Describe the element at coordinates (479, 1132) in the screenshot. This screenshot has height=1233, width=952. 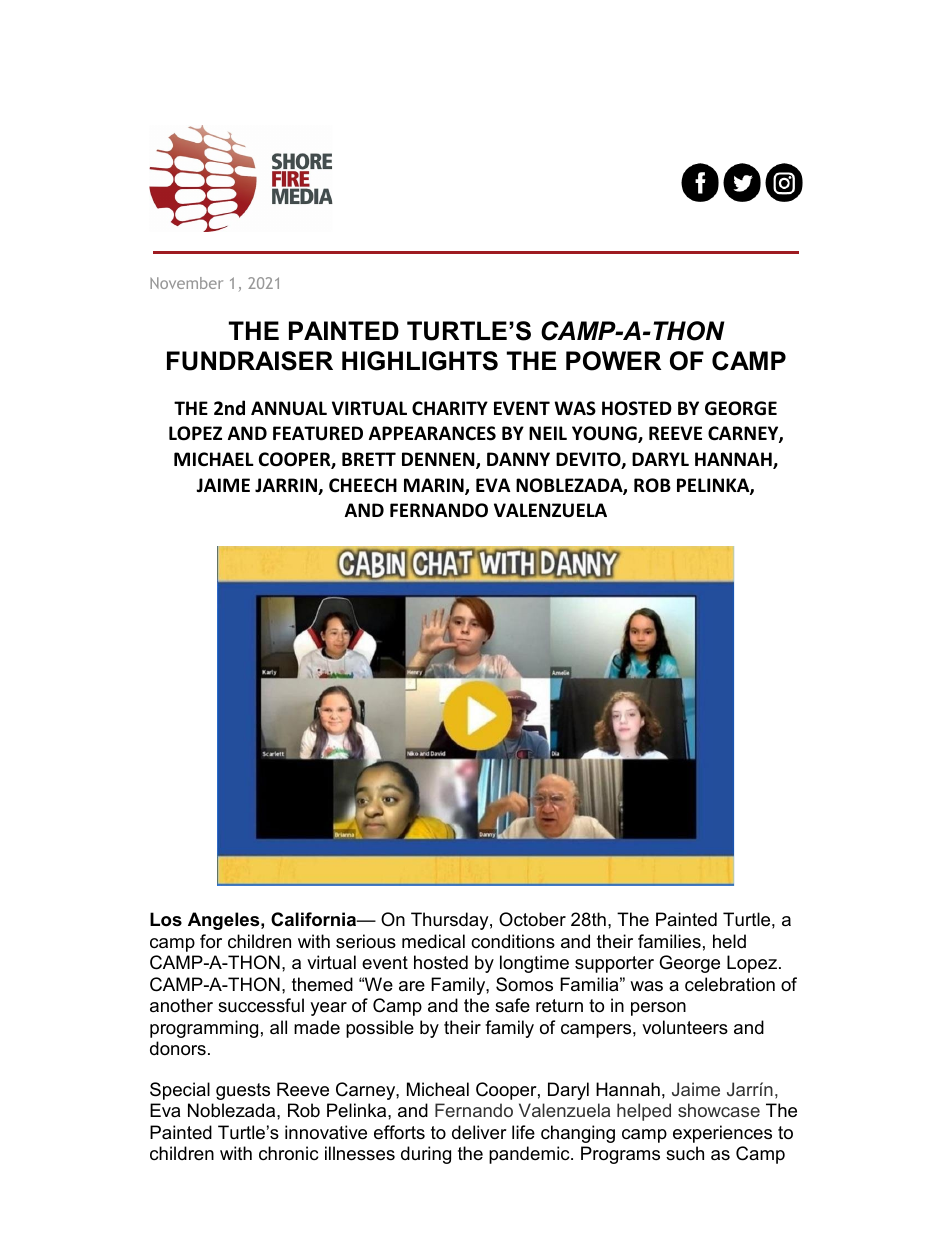
I see `deliver` at that location.
